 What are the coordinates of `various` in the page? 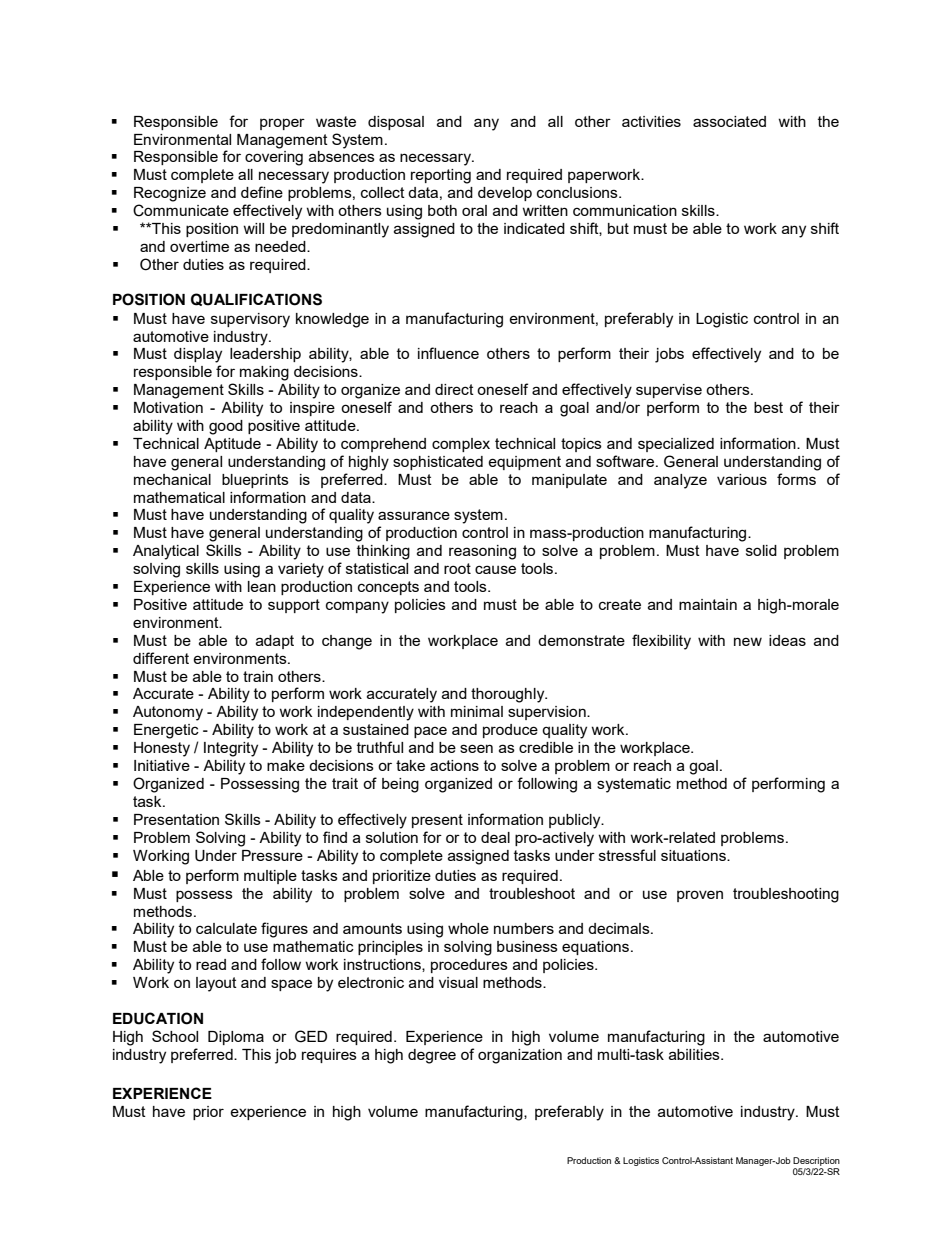 It's located at (742, 479).
